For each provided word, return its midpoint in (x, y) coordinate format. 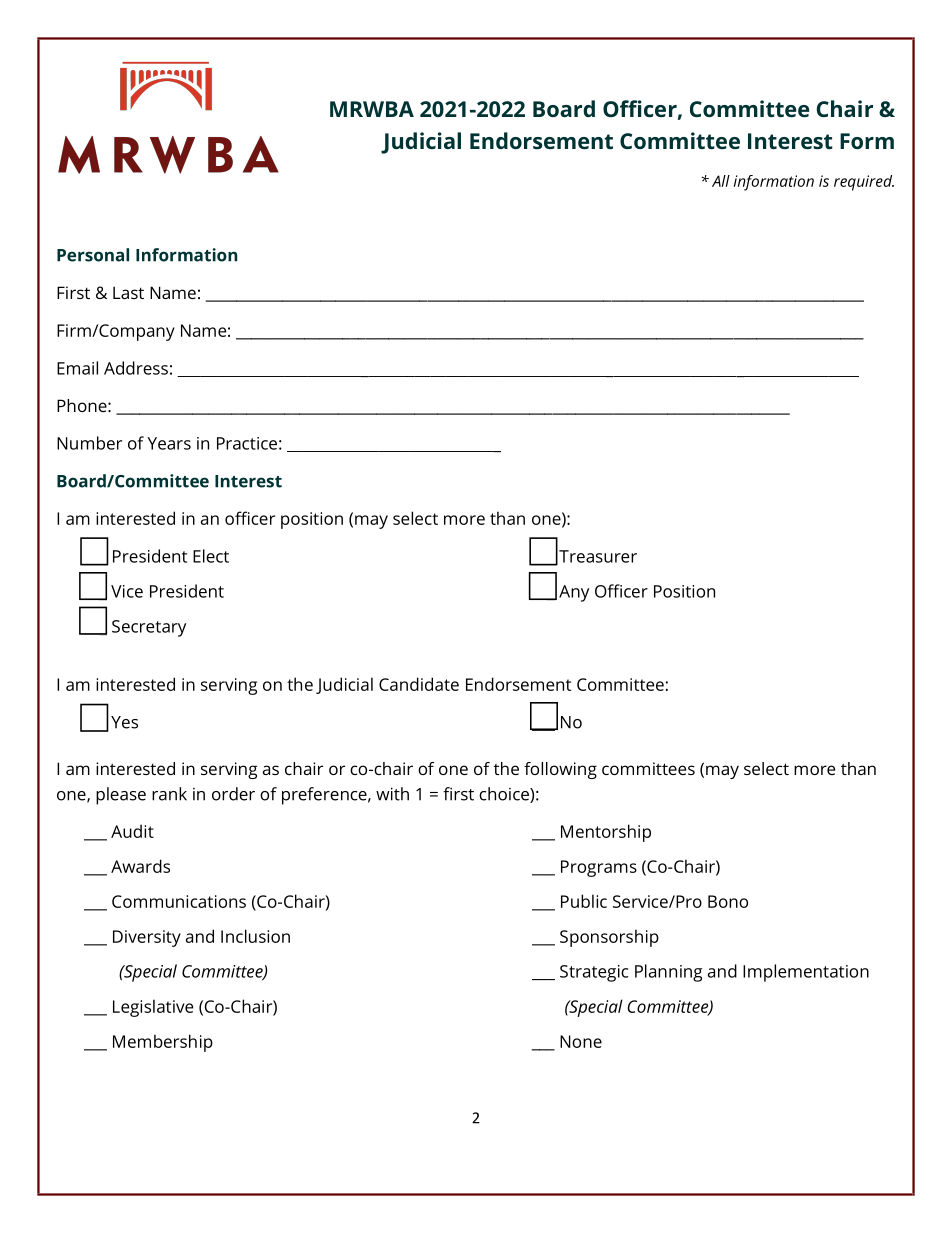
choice (505, 795)
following (560, 770)
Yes (124, 722)
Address (136, 368)
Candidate (419, 684)
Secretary (149, 628)
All (721, 181)
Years (169, 443)
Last (128, 292)
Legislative (153, 1008)
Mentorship (606, 833)
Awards (140, 866)
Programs (599, 868)
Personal (93, 255)
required (864, 183)
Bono (728, 901)
